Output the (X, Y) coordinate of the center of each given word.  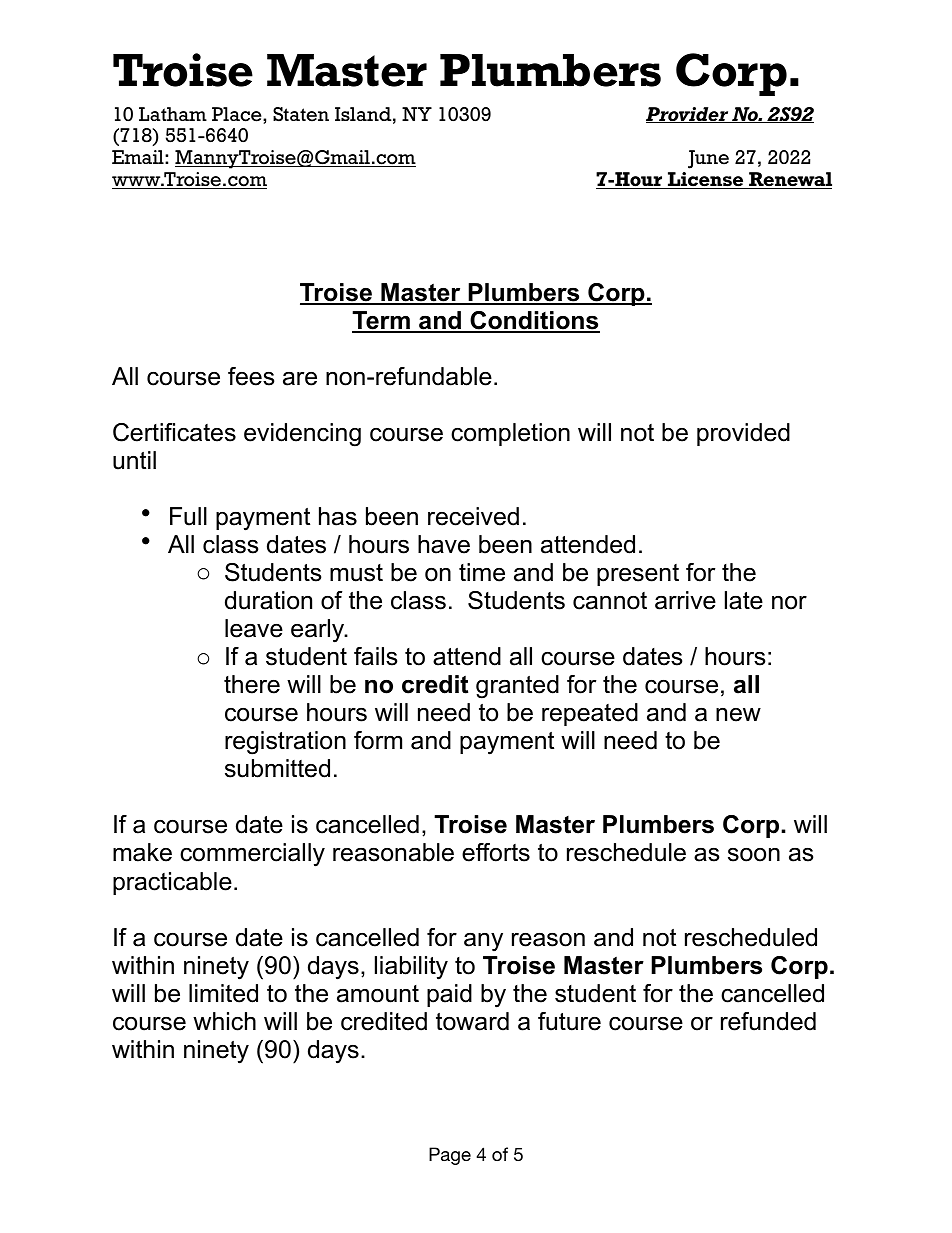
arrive (685, 600)
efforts (496, 852)
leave (254, 628)
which (224, 1021)
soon (754, 855)
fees (251, 376)
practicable (172, 883)
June (708, 159)
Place (238, 114)
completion (510, 434)
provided (743, 434)
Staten (301, 114)
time (482, 572)
